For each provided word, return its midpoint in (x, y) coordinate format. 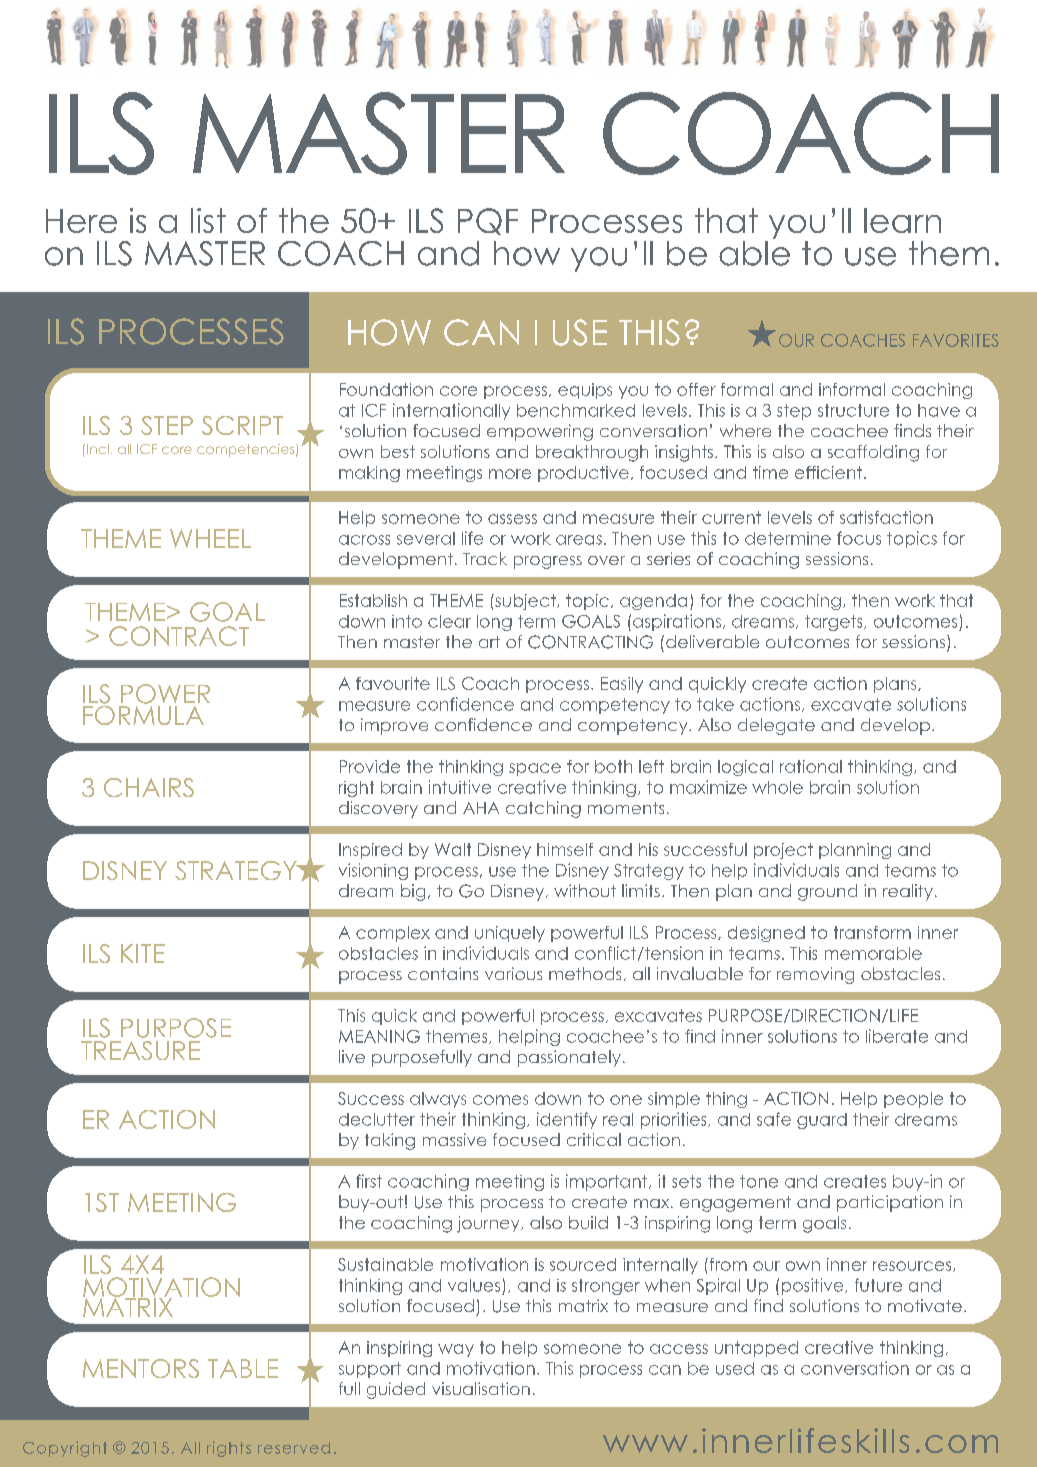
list (208, 220)
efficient (828, 472)
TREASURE (140, 1050)
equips (585, 391)
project (783, 851)
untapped (756, 1349)
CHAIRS (149, 787)
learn (902, 220)
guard (822, 1121)
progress (548, 562)
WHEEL (210, 538)
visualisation (481, 1388)
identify (567, 1120)
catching (543, 809)
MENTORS (141, 1368)
